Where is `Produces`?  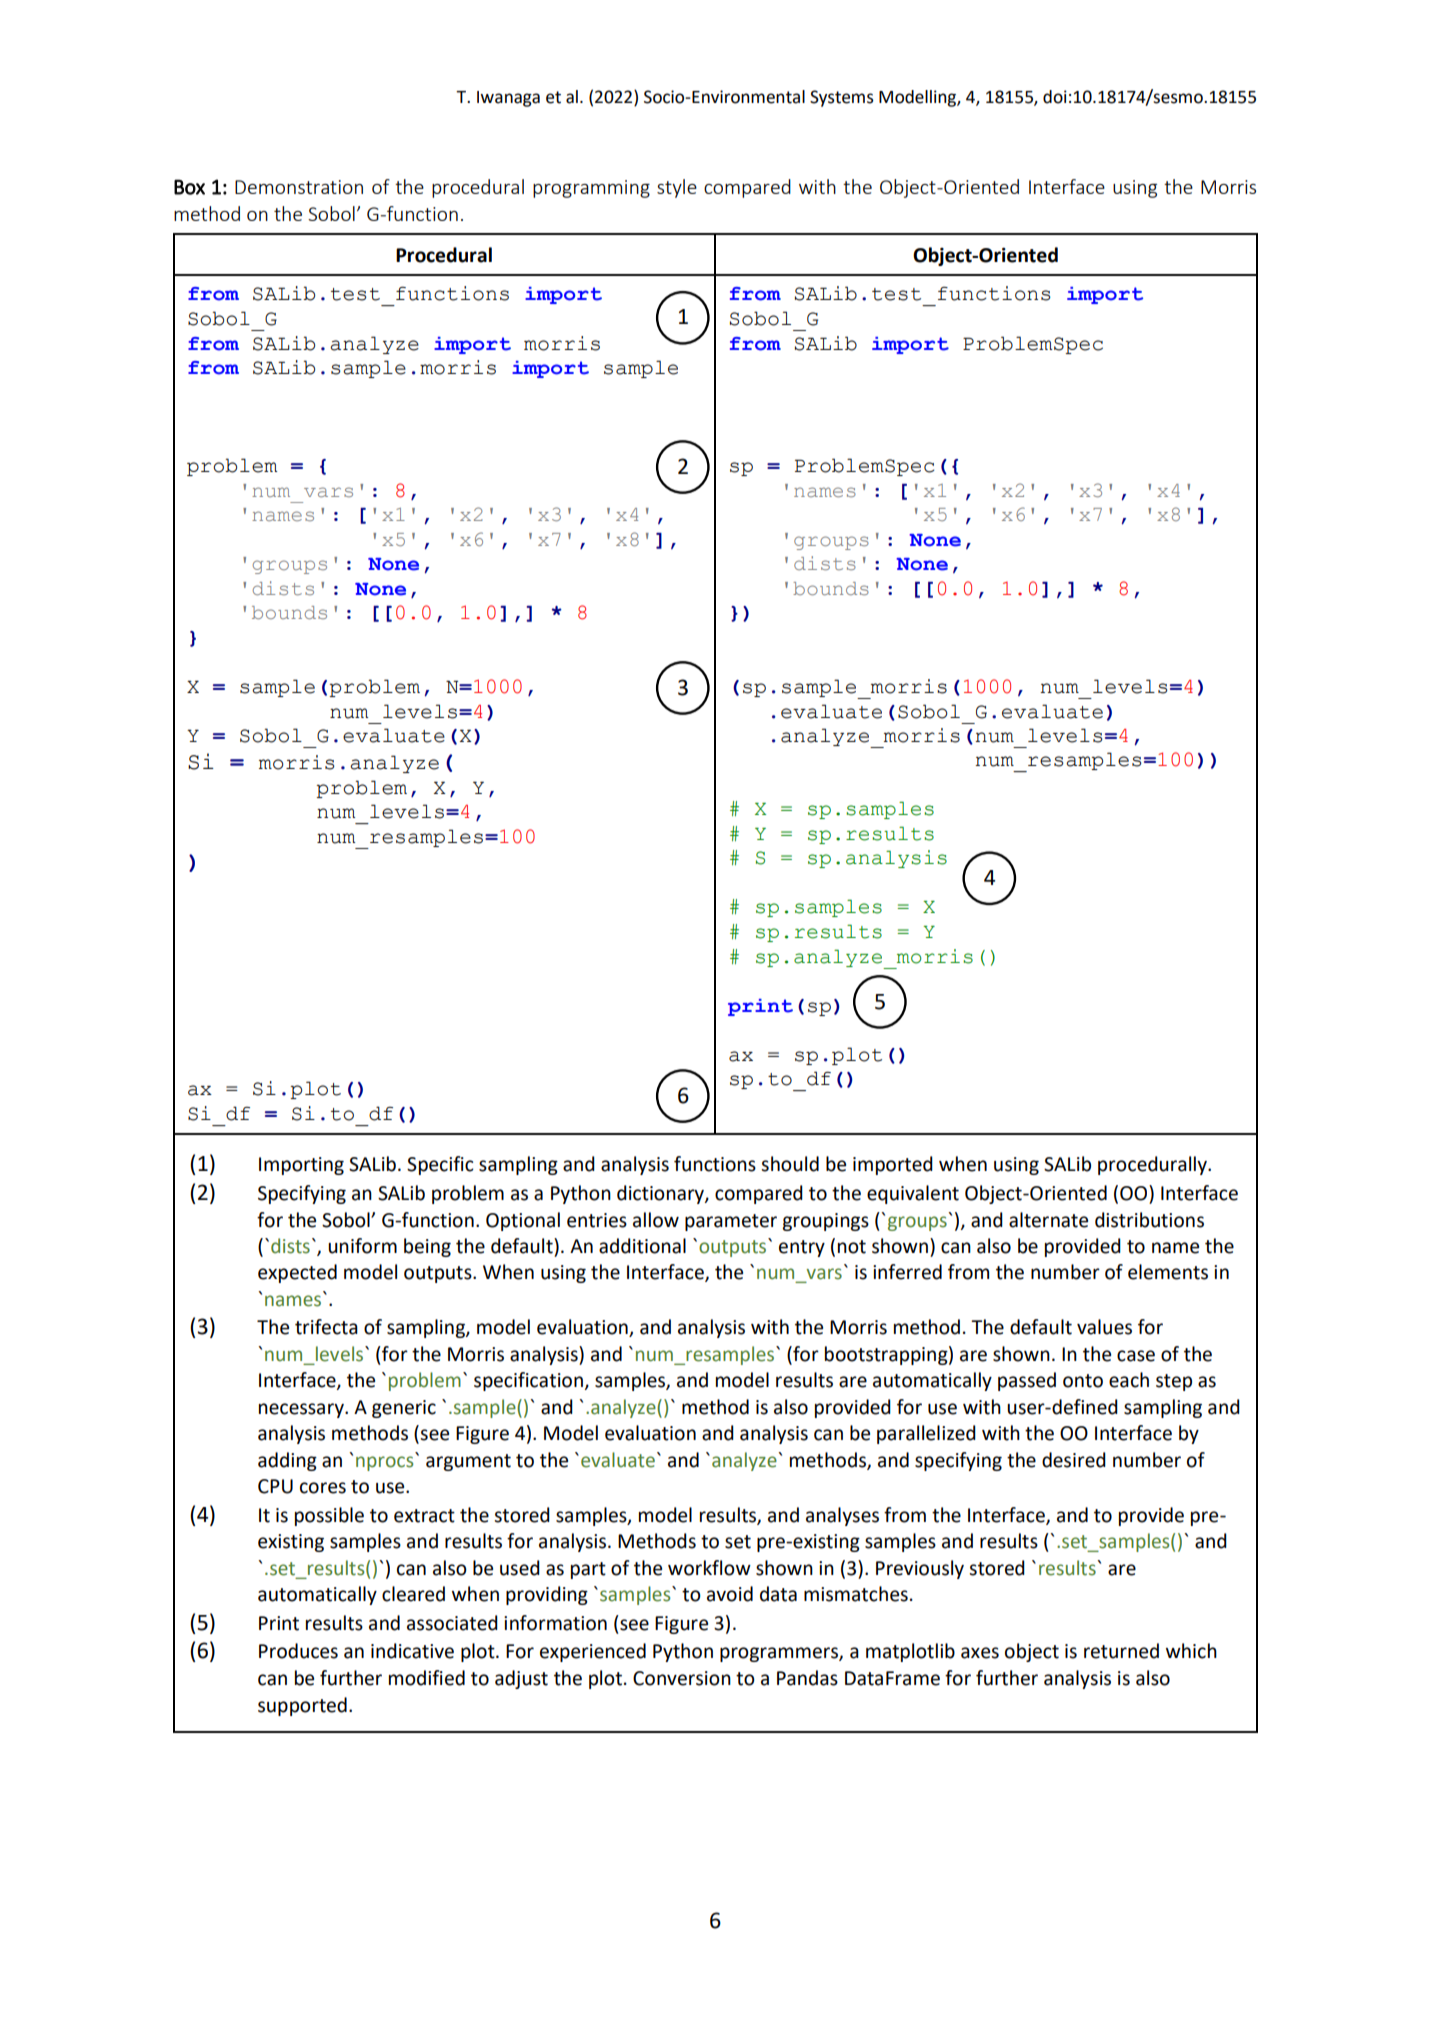 Produces is located at coordinates (298, 1651).
